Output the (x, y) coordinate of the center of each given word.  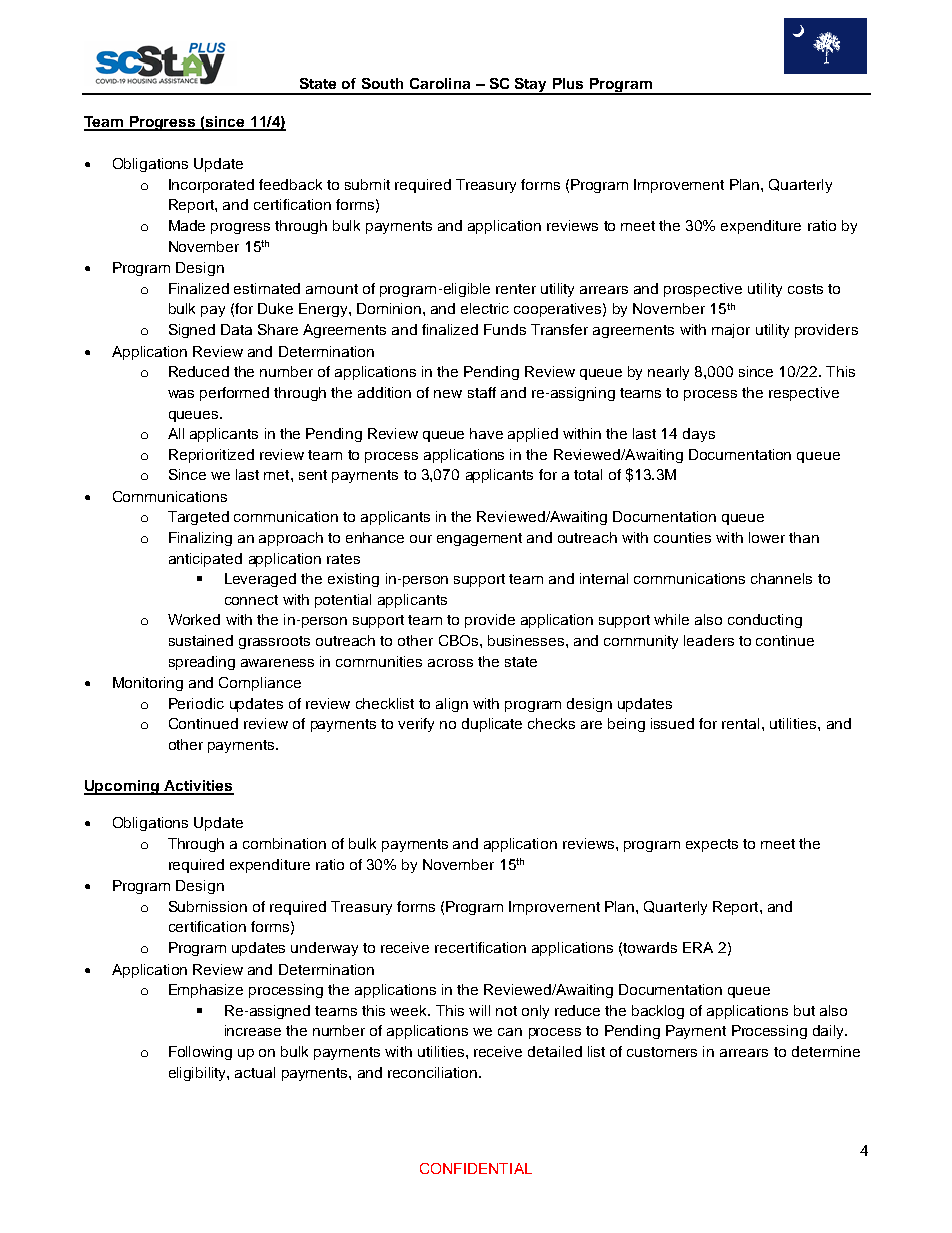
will (479, 1010)
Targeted (198, 518)
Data (236, 329)
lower (767, 537)
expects (712, 845)
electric (485, 308)
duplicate (492, 725)
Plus (568, 83)
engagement (479, 539)
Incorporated (211, 186)
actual (255, 1072)
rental (740, 723)
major (731, 331)
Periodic (196, 703)
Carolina (440, 83)
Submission (208, 906)
